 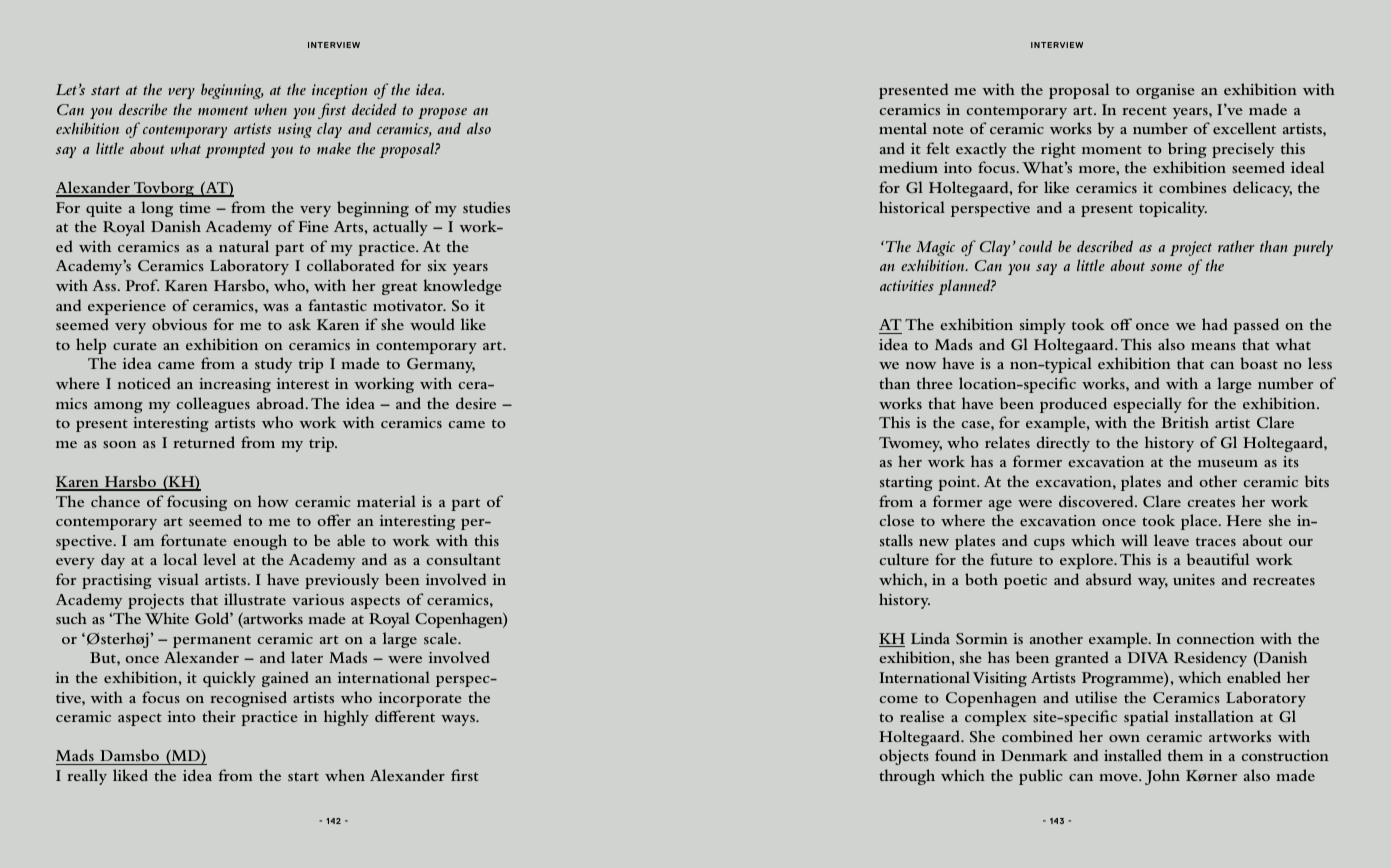 I want to click on desire, so click(x=476, y=403).
